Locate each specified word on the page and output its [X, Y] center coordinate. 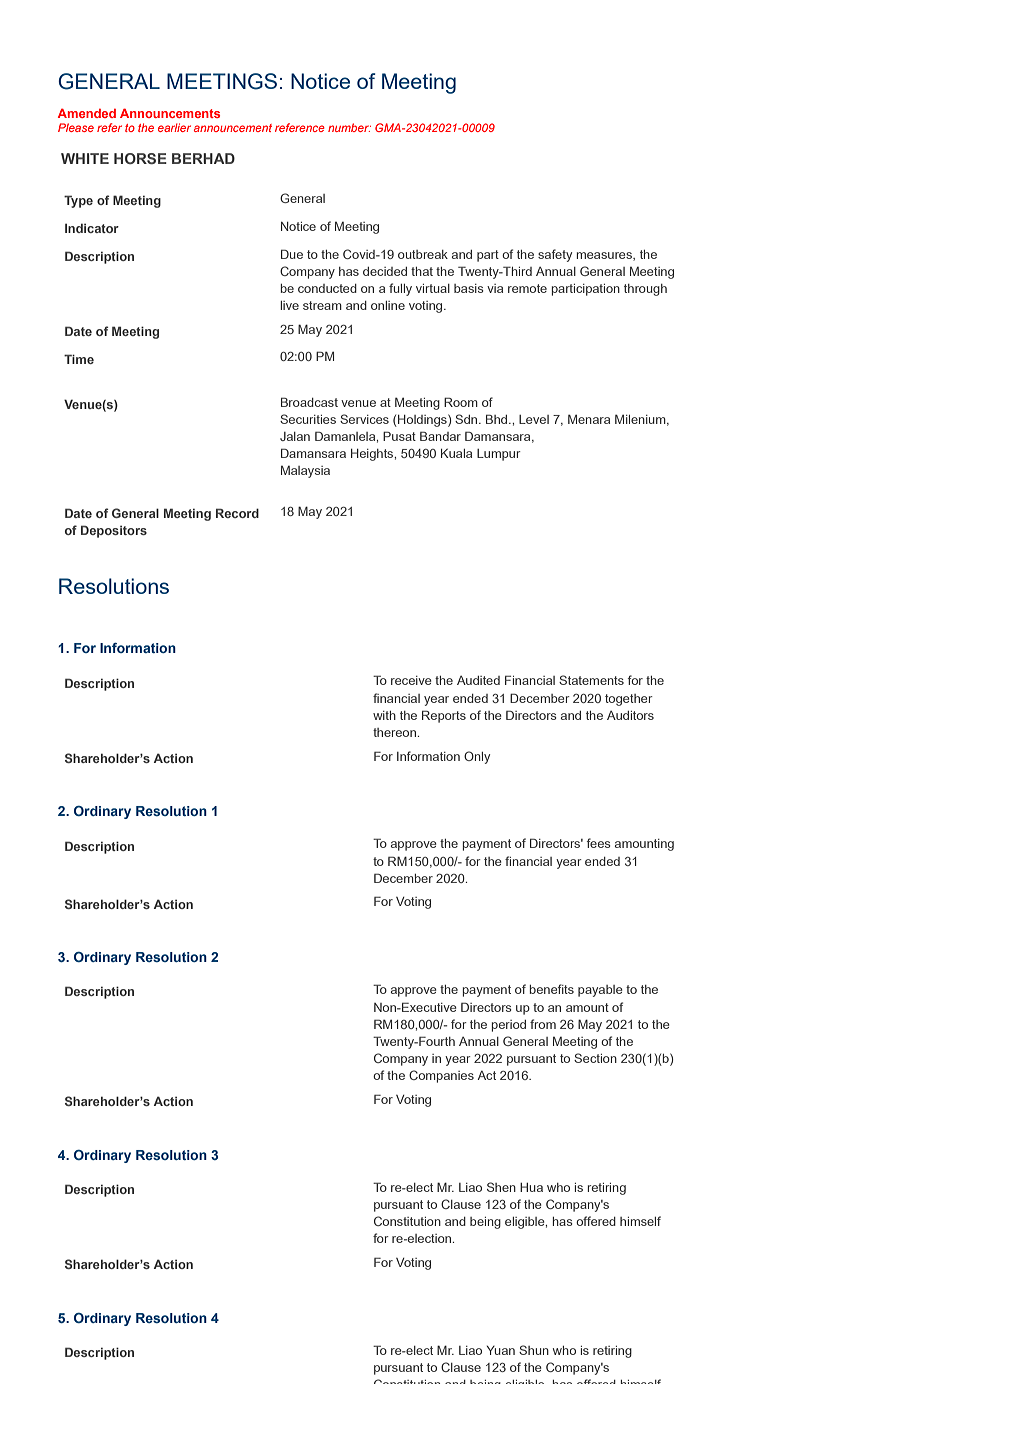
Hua [531, 1187]
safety [555, 255]
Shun [534, 1350]
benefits [552, 989]
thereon [396, 732]
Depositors [114, 531]
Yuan [501, 1350]
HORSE [140, 158]
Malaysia [305, 472]
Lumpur [499, 455]
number [349, 127]
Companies [441, 1076]
